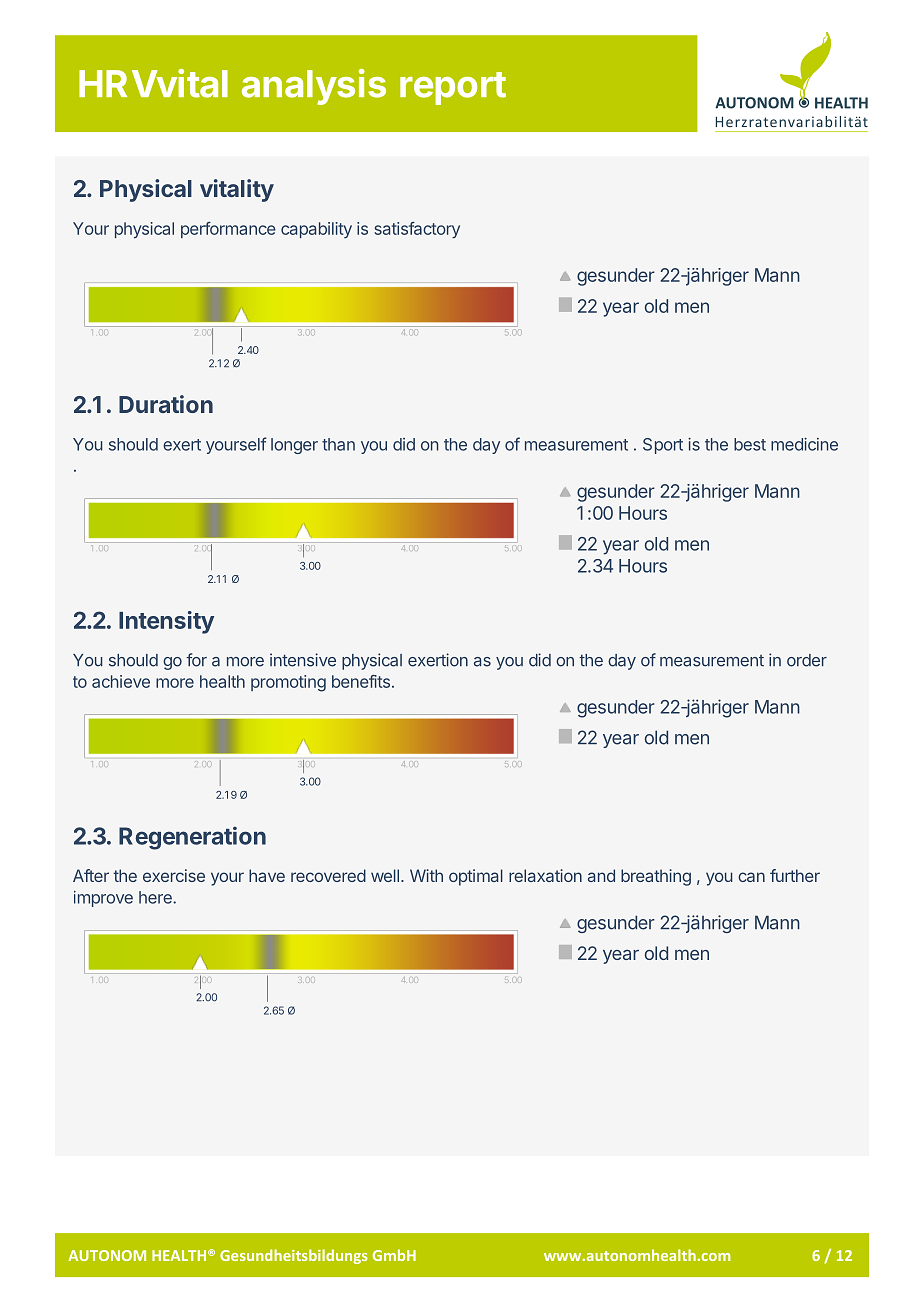  I want to click on than, so click(338, 444).
